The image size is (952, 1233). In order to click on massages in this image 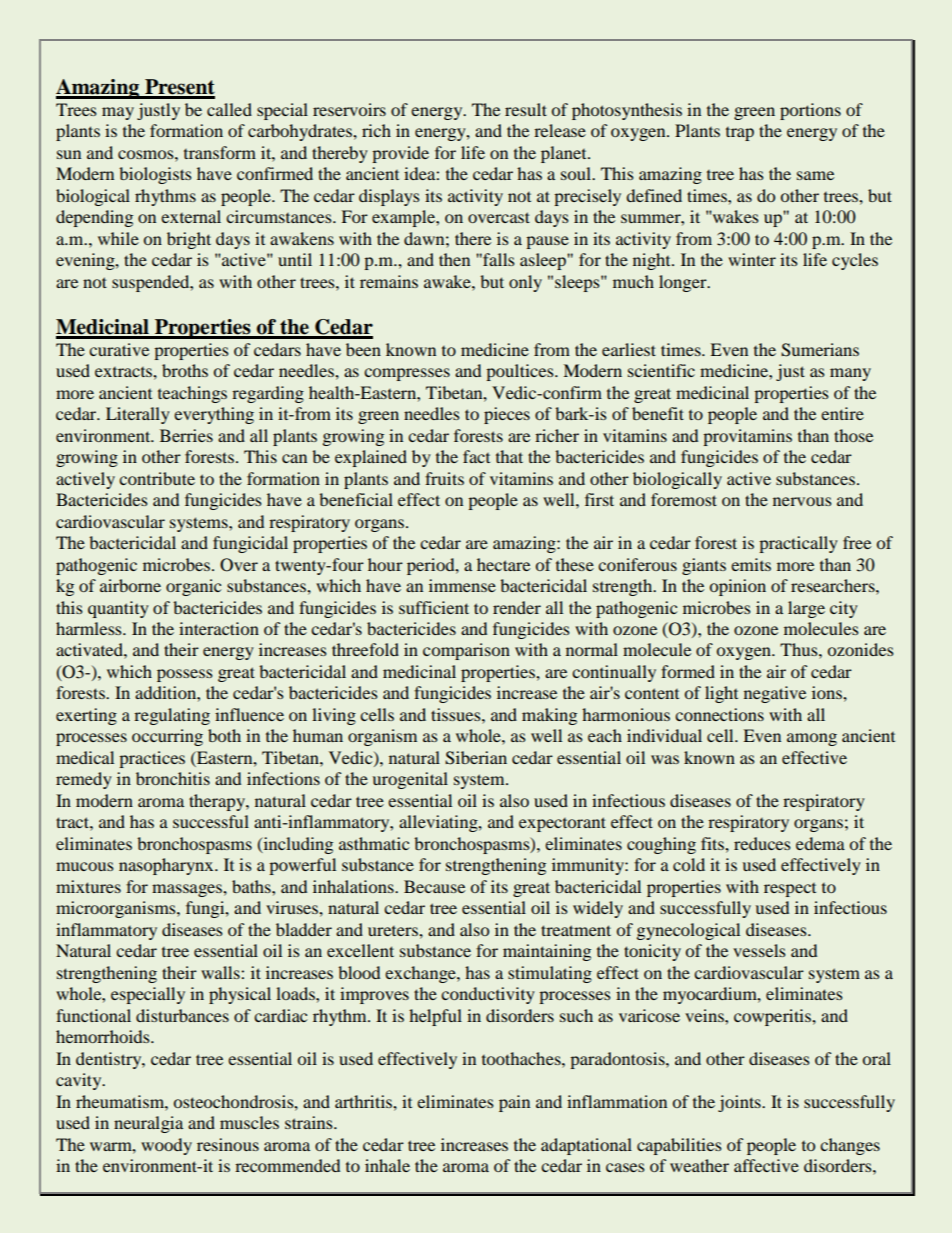, I will do `click(188, 890)`.
